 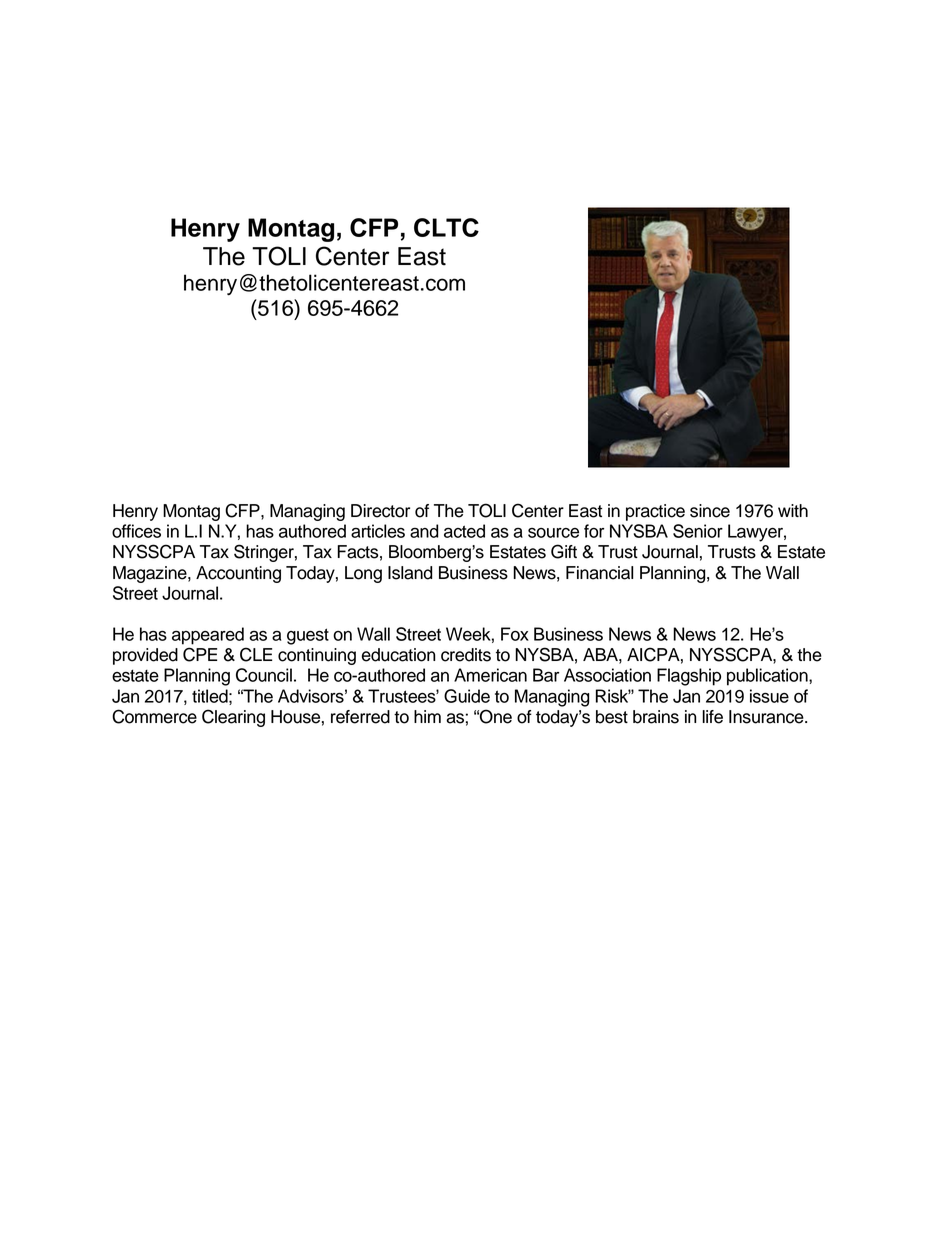 I want to click on life, so click(x=712, y=717).
